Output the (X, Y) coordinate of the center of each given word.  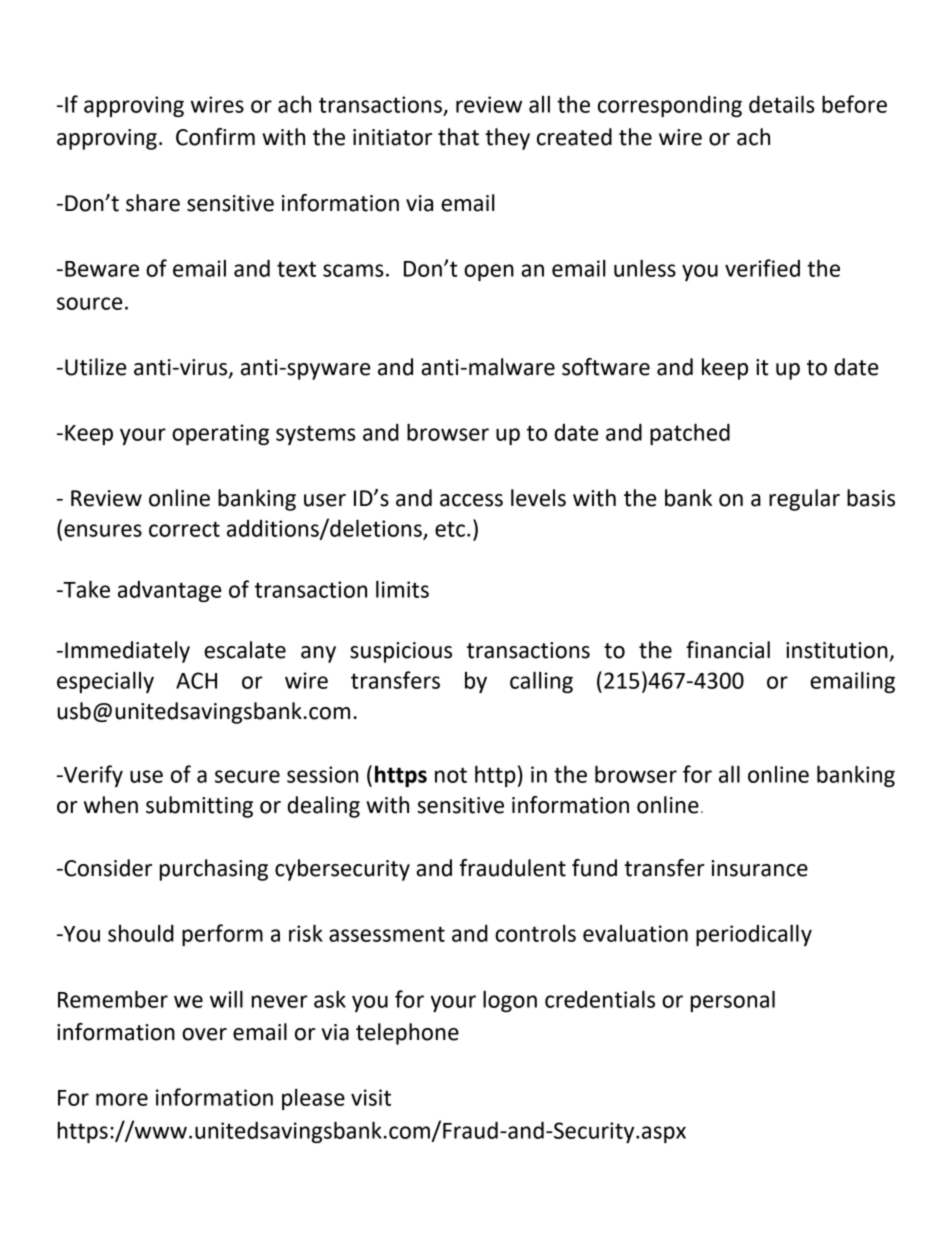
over (204, 1034)
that (458, 137)
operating (220, 434)
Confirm (215, 137)
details (782, 104)
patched (690, 434)
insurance (759, 868)
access (471, 500)
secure (247, 776)
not (451, 775)
